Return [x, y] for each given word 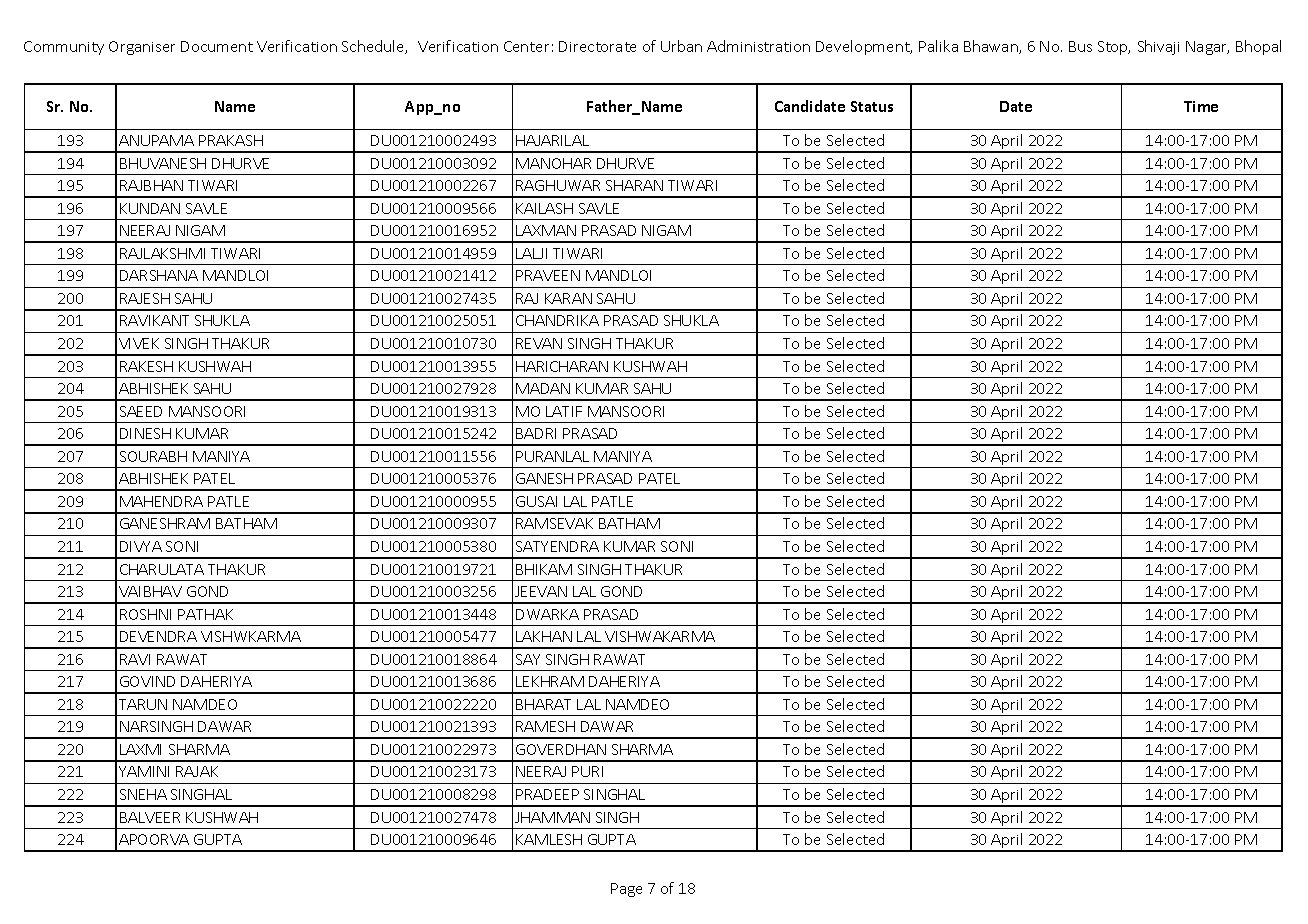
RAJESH [145, 298]
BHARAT [543, 704]
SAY [528, 659]
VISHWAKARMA [660, 636]
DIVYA [141, 546]
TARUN [143, 704]
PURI [587, 771]
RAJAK [197, 771]
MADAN [543, 388]
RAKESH [146, 366]
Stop [1114, 48]
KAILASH [544, 208]
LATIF [564, 411]
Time [1201, 106]
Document [217, 46]
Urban [681, 46]
